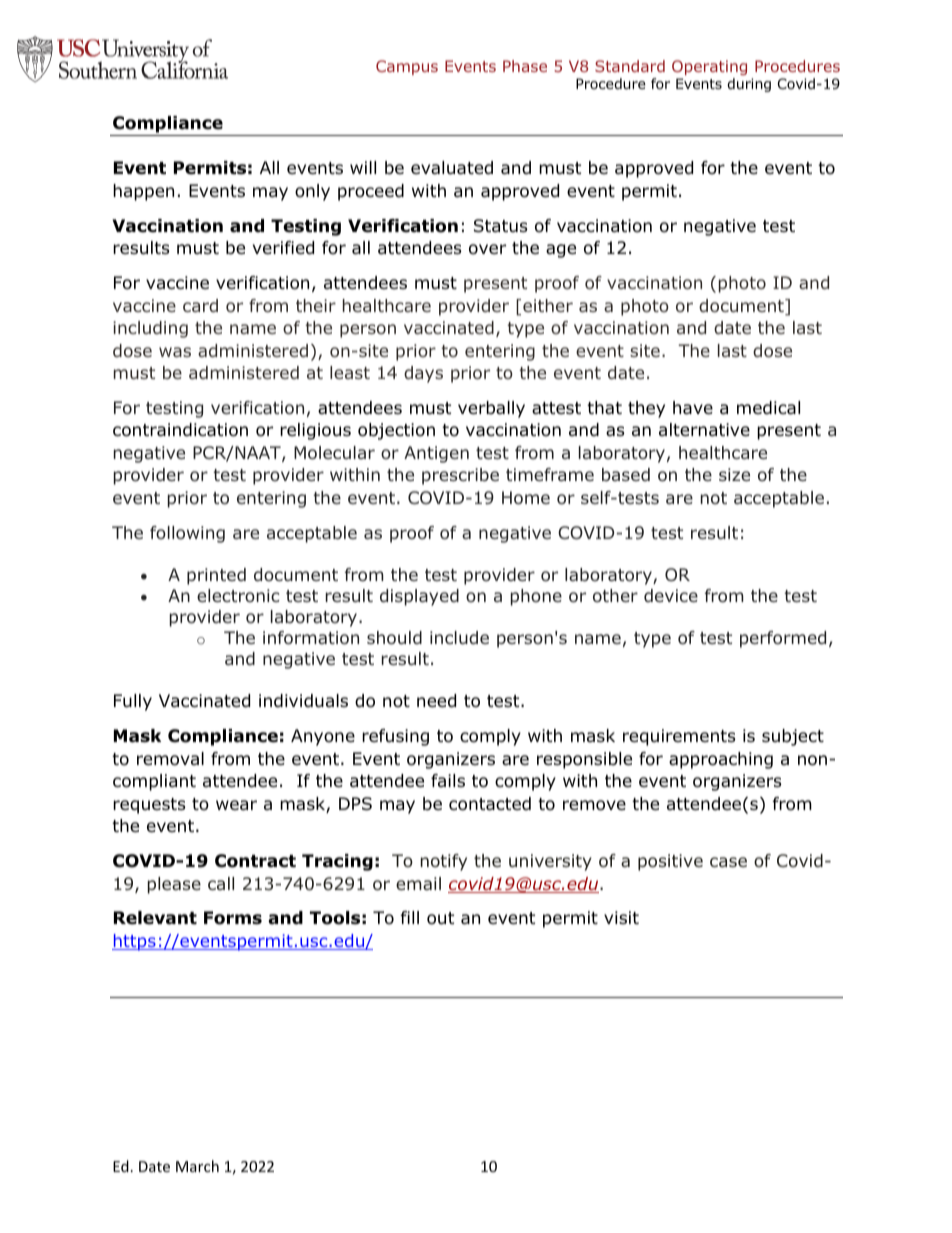 The height and width of the page is (1233, 952). Describe the element at coordinates (221, 883) in the page. I see `call` at that location.
